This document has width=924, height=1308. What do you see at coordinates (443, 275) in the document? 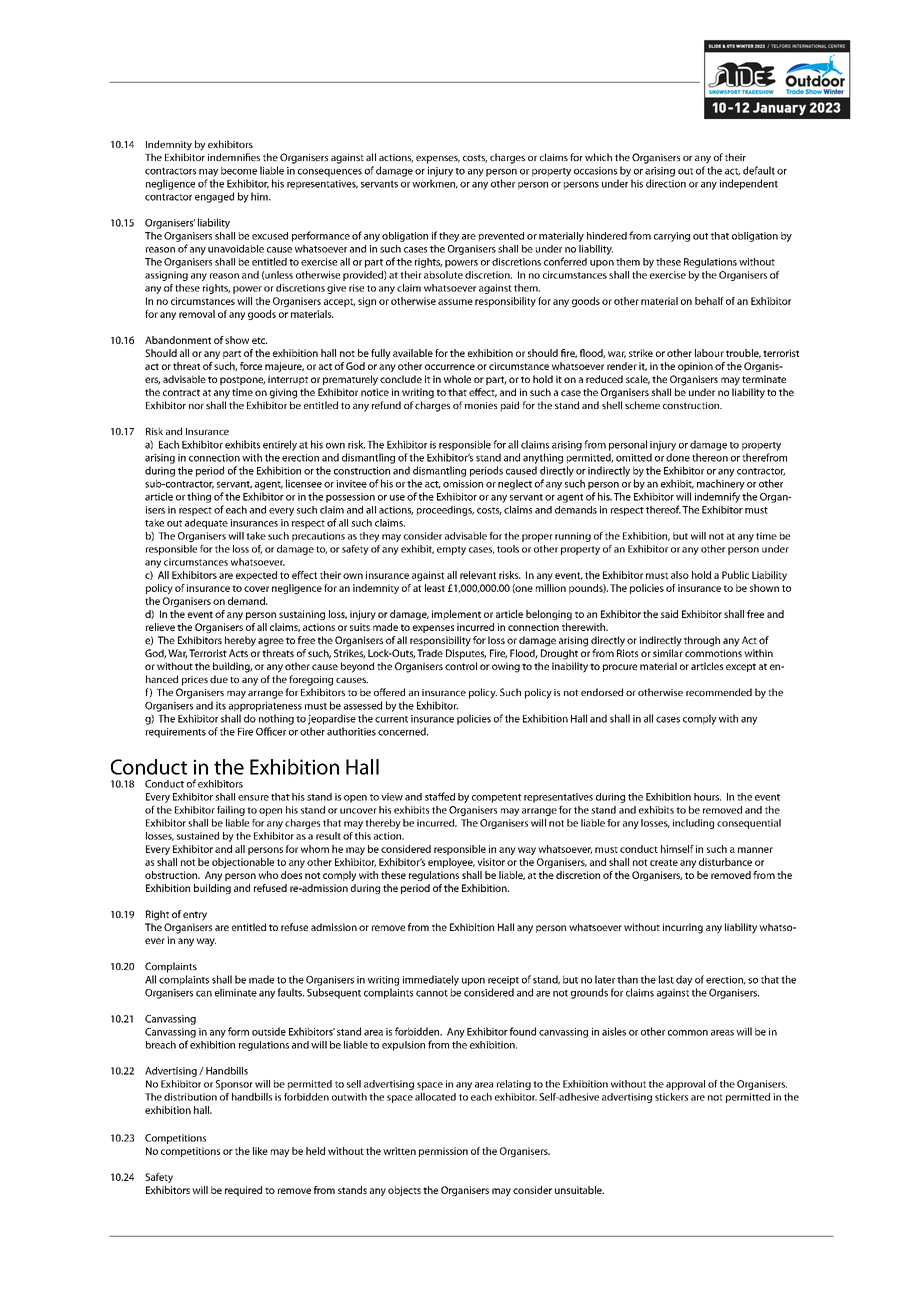
I see `absolute` at bounding box center [443, 275].
